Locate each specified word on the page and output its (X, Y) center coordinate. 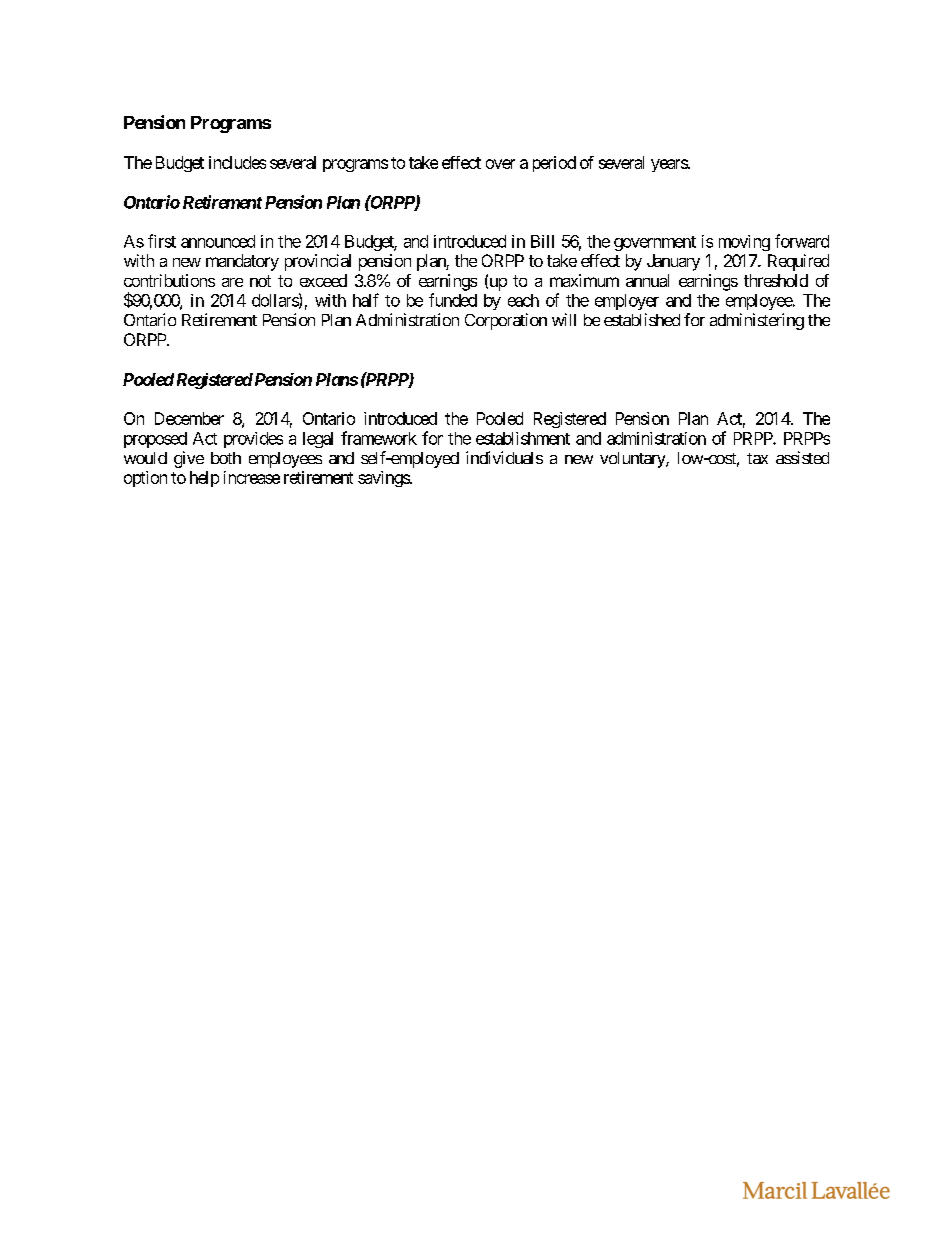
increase (252, 477)
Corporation (506, 321)
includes (237, 162)
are (232, 282)
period (554, 164)
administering (757, 321)
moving (744, 243)
